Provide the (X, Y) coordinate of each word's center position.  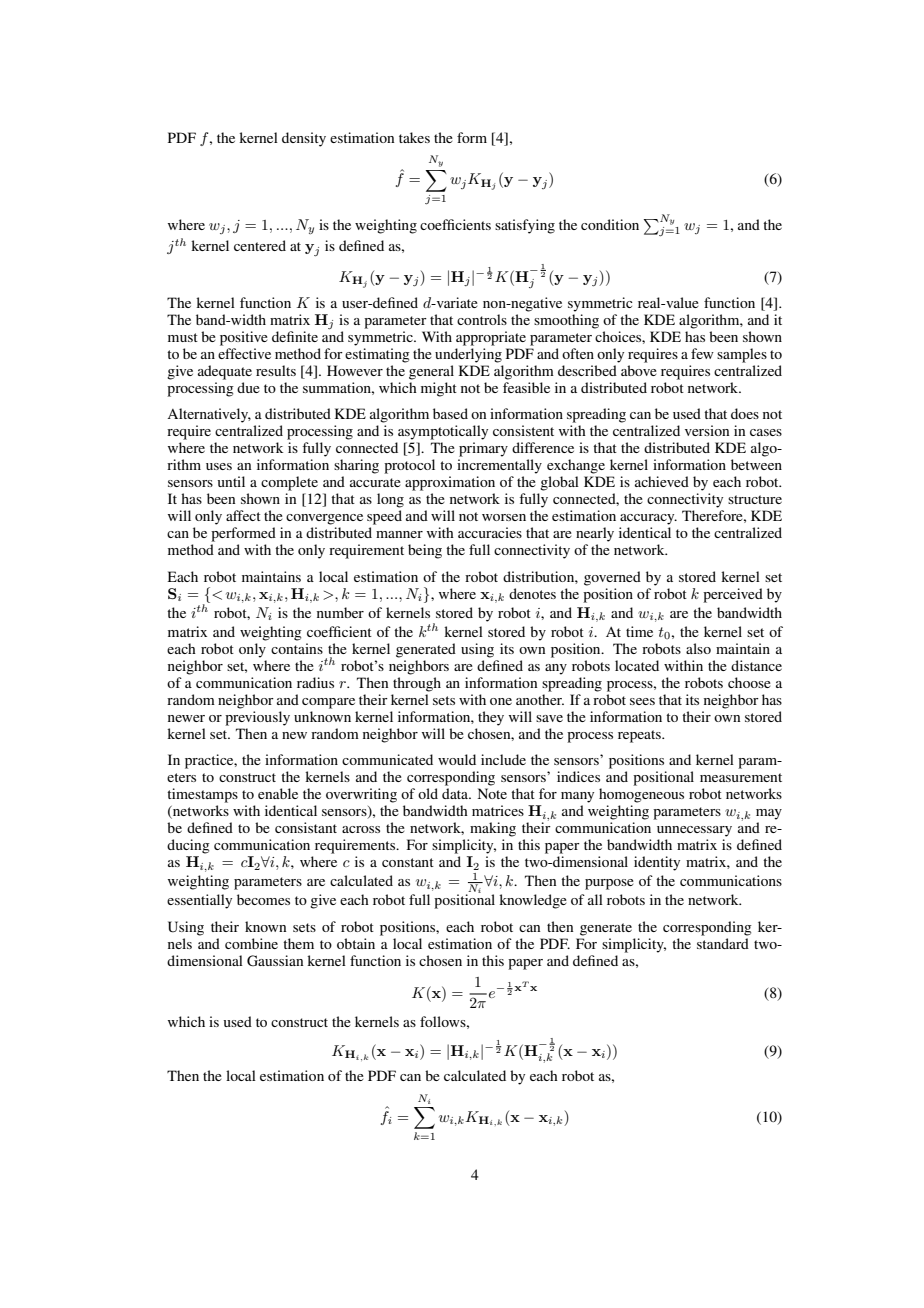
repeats (640, 736)
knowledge (533, 901)
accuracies (490, 532)
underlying (468, 355)
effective (244, 353)
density (304, 139)
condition (610, 224)
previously (257, 718)
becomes (263, 899)
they (491, 718)
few (702, 353)
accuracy (648, 519)
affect (243, 515)
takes (414, 137)
